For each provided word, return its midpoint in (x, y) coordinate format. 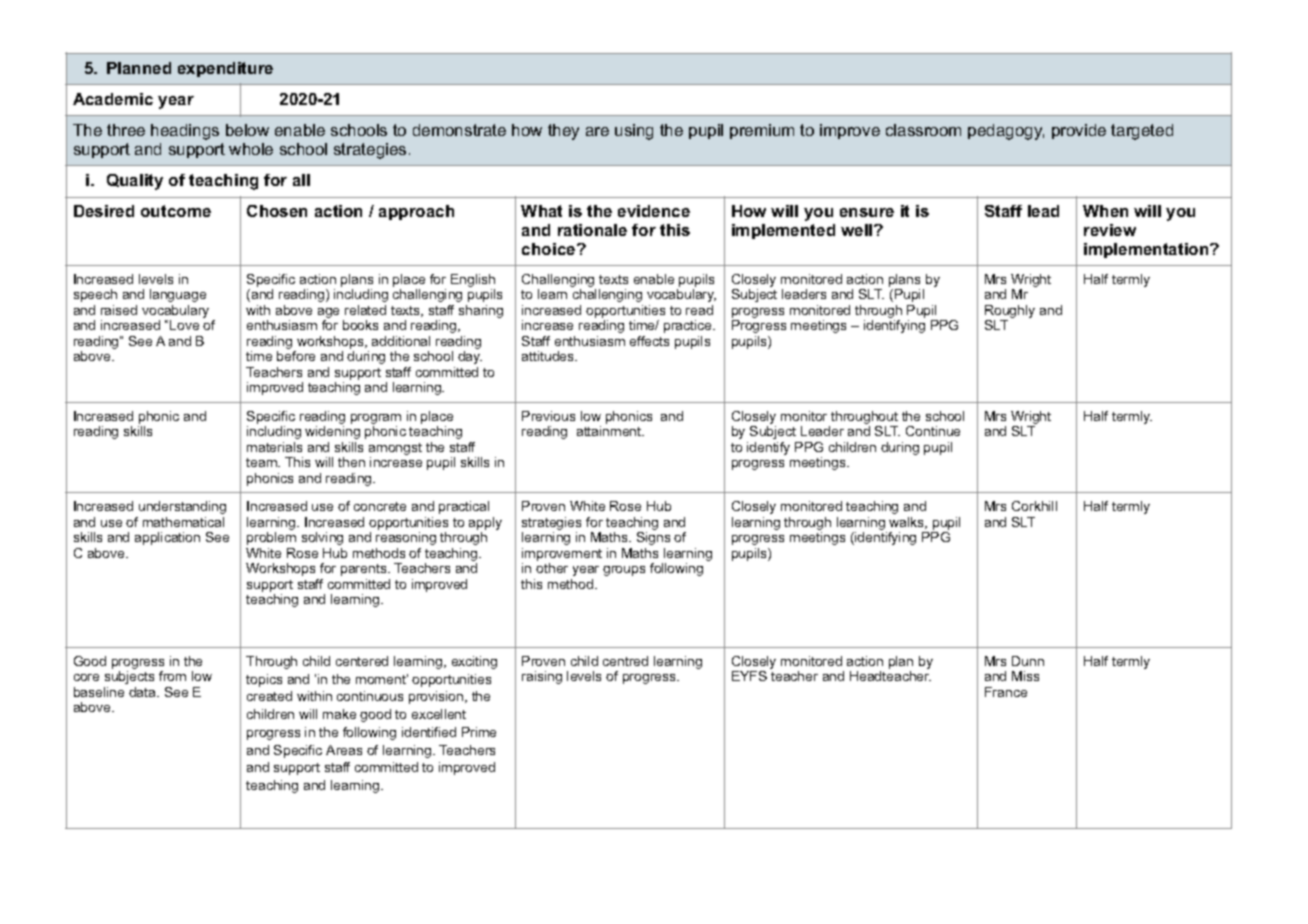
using (634, 132)
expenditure (225, 69)
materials (274, 447)
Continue (933, 431)
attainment (610, 431)
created (269, 696)
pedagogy (1006, 132)
